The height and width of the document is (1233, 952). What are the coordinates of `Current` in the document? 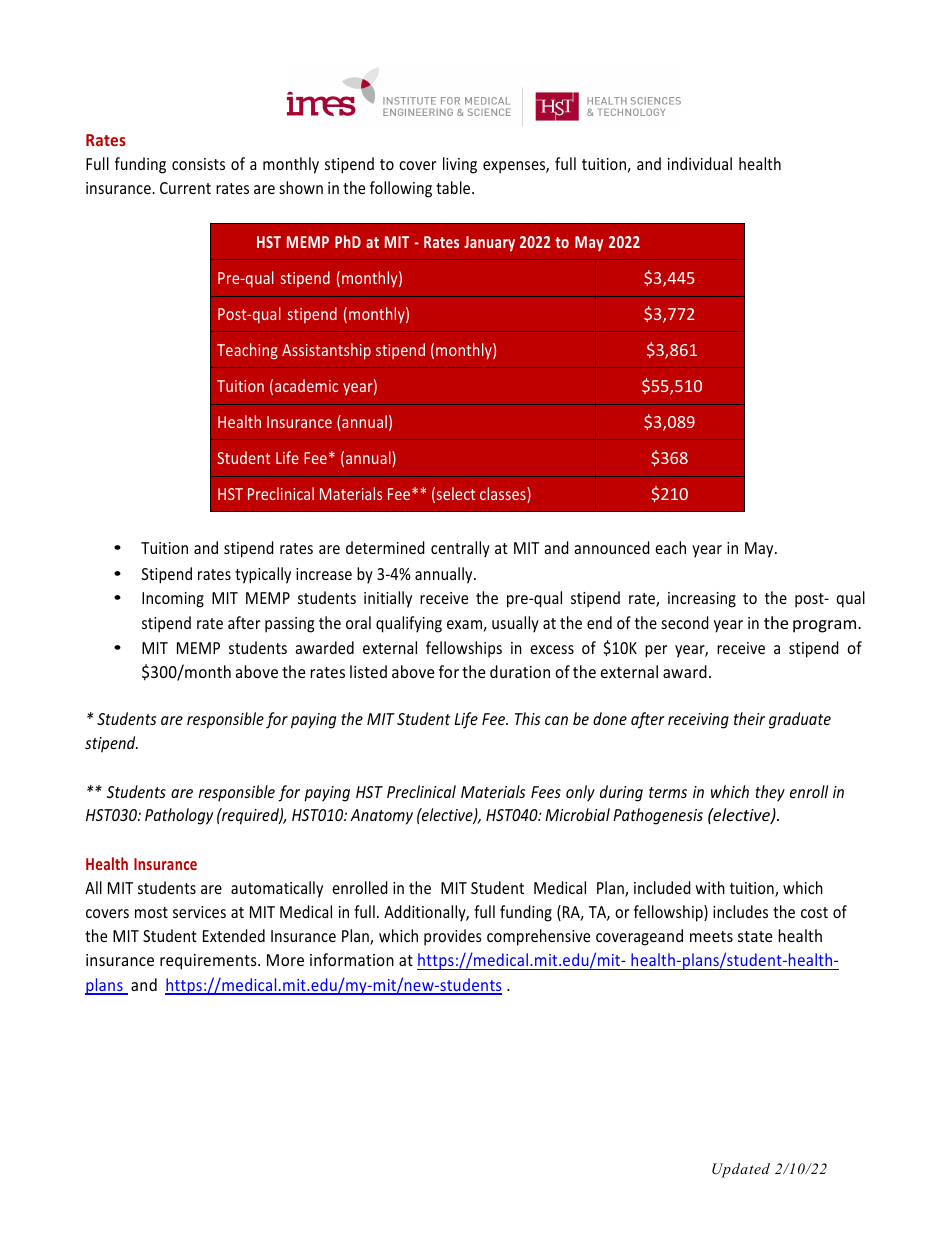 It's located at (185, 188).
